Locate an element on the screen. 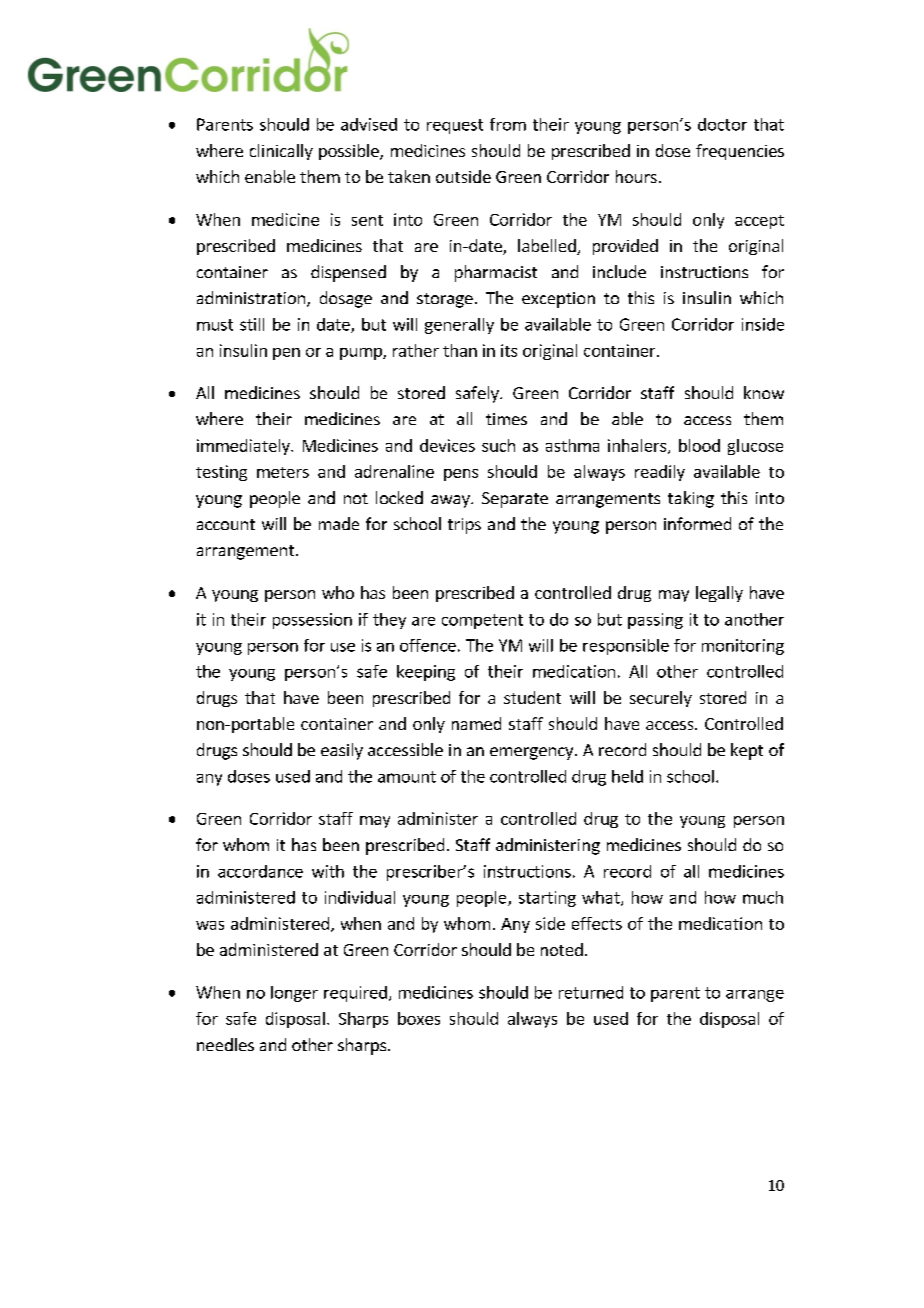 This screenshot has width=924, height=1308. clinically is located at coordinates (281, 152).
